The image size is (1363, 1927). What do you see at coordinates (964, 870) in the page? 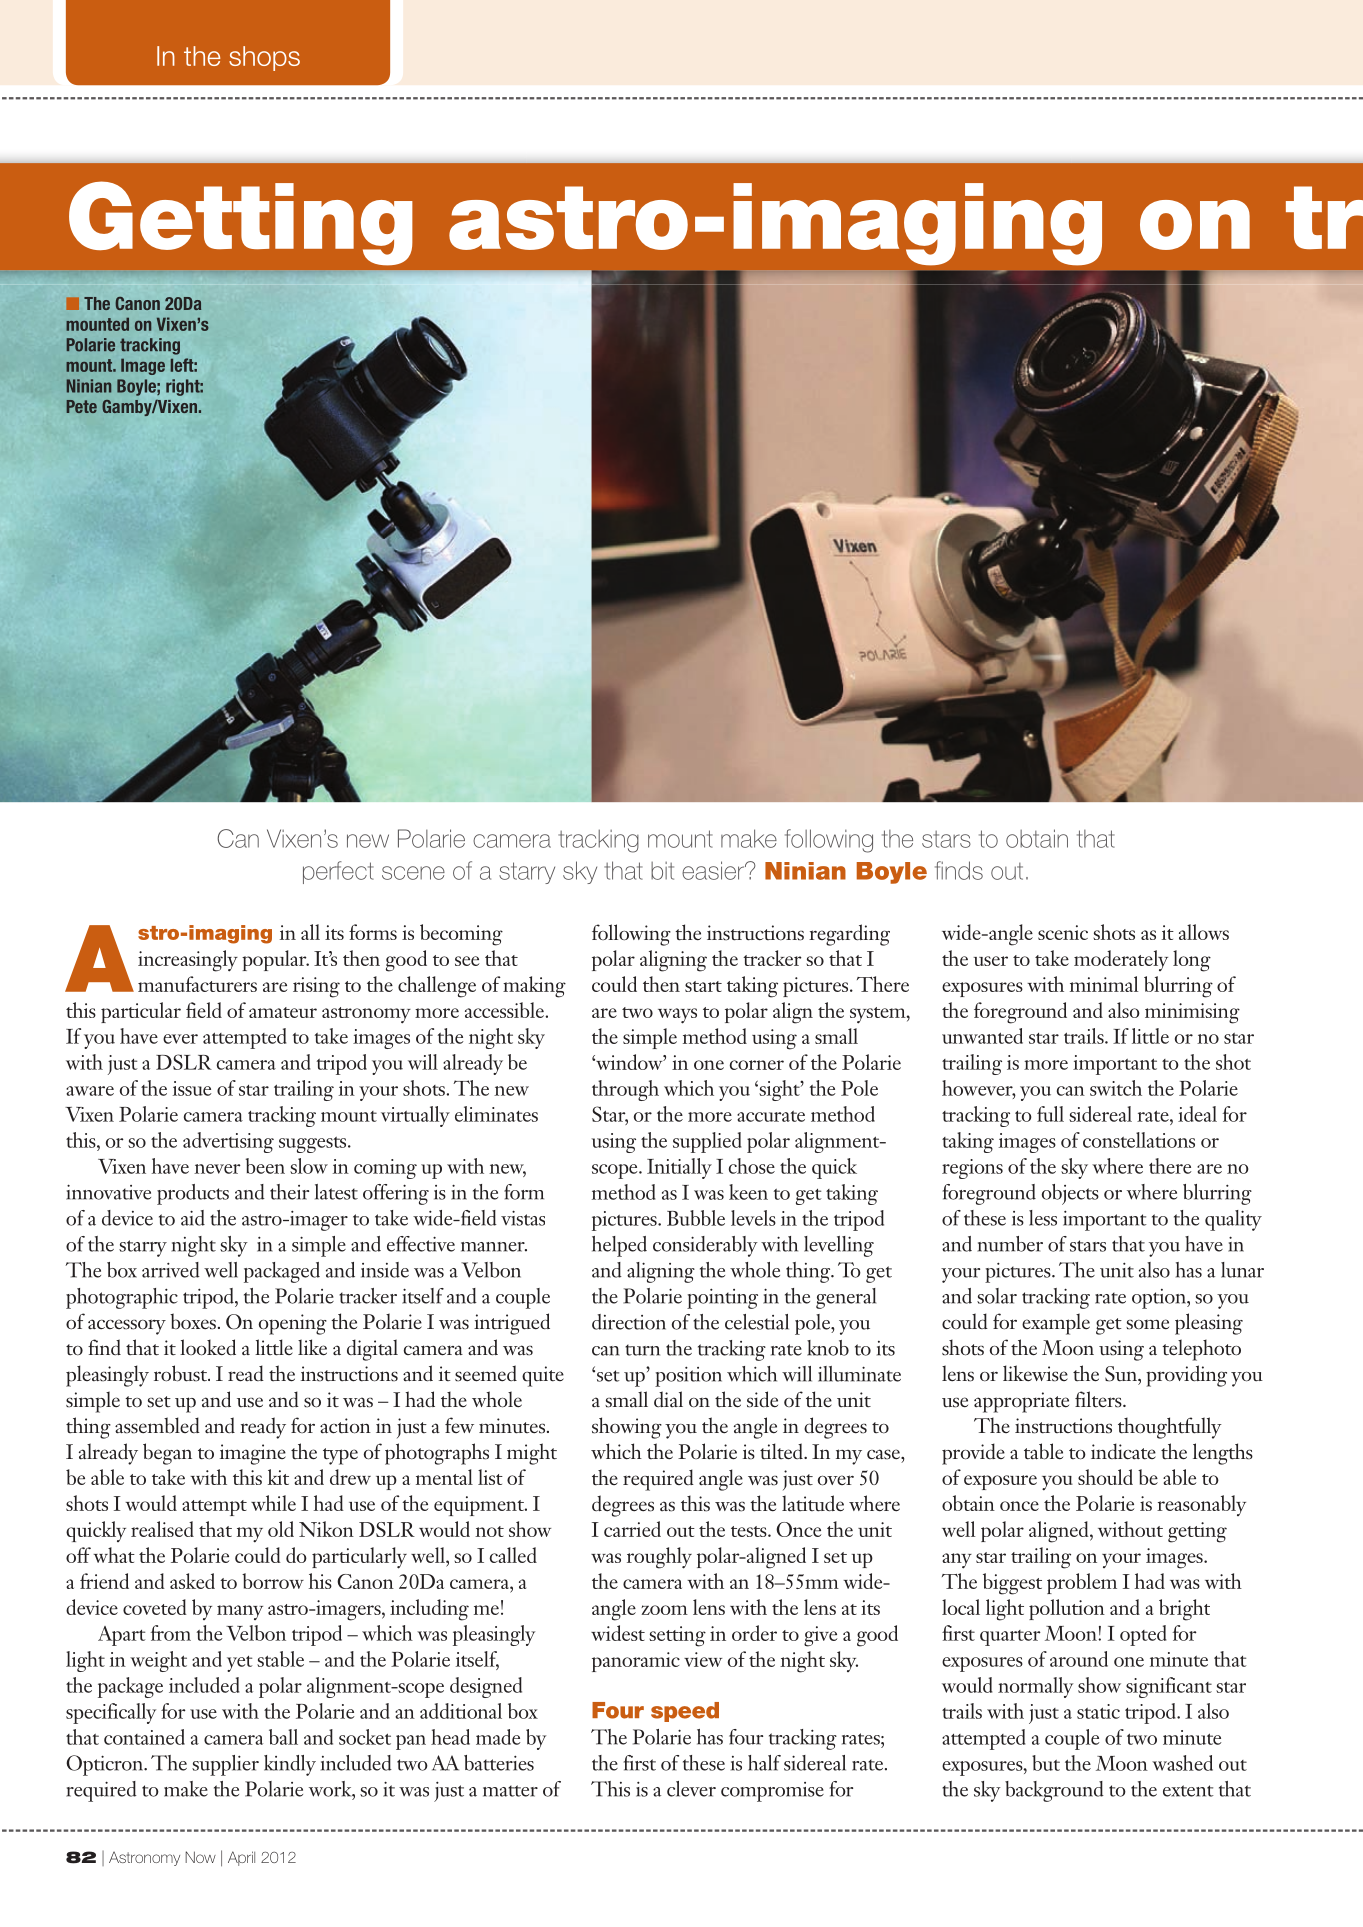
I see `nds` at bounding box center [964, 870].
